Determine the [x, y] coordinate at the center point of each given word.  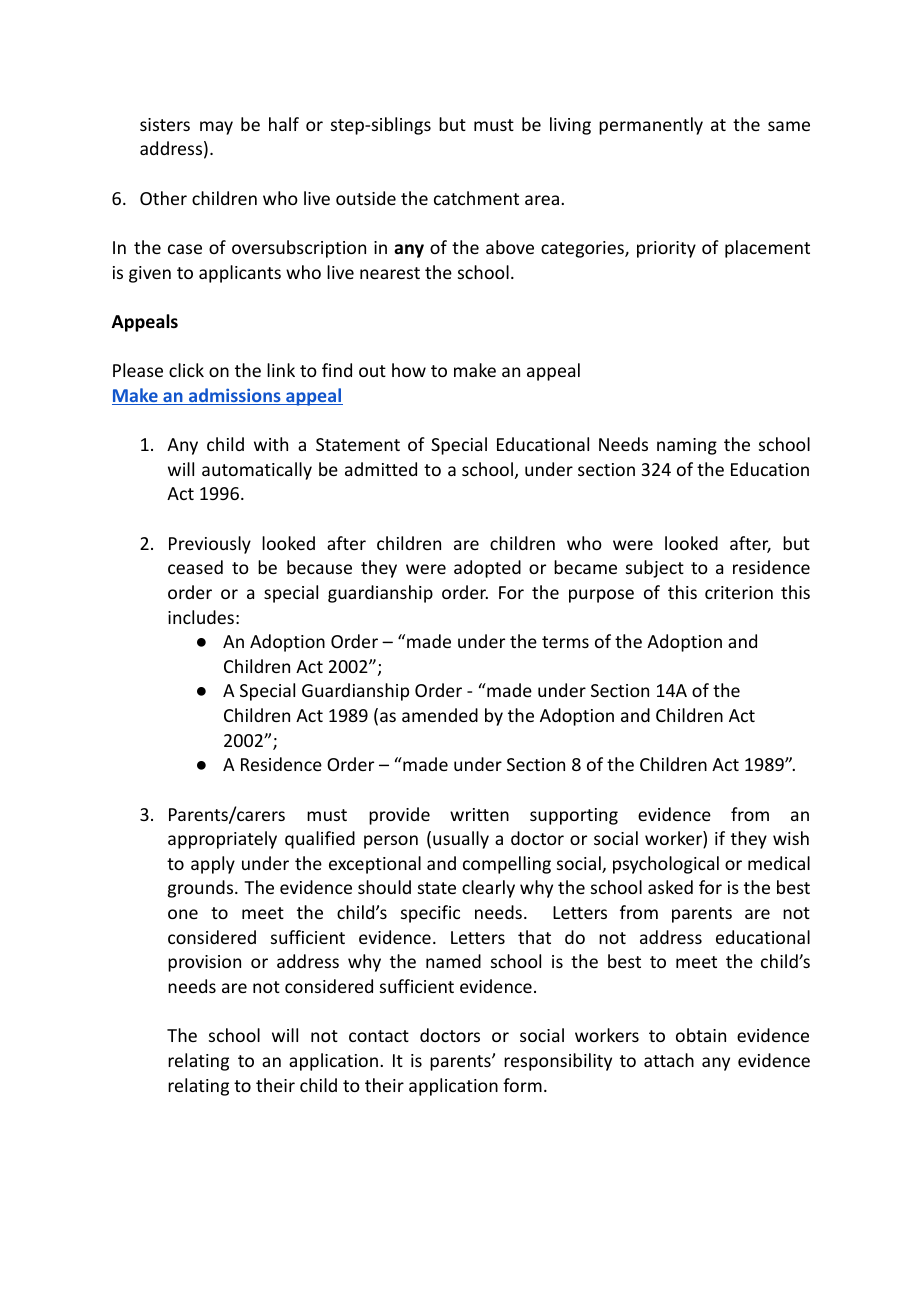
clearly [488, 889]
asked [670, 887]
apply [213, 865]
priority [666, 249]
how [409, 370]
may [216, 128]
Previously [210, 545]
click [186, 370]
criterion [739, 592]
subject [655, 569]
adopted [487, 569]
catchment [476, 198]
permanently [651, 126]
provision [204, 963]
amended [440, 715]
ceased [195, 567]
